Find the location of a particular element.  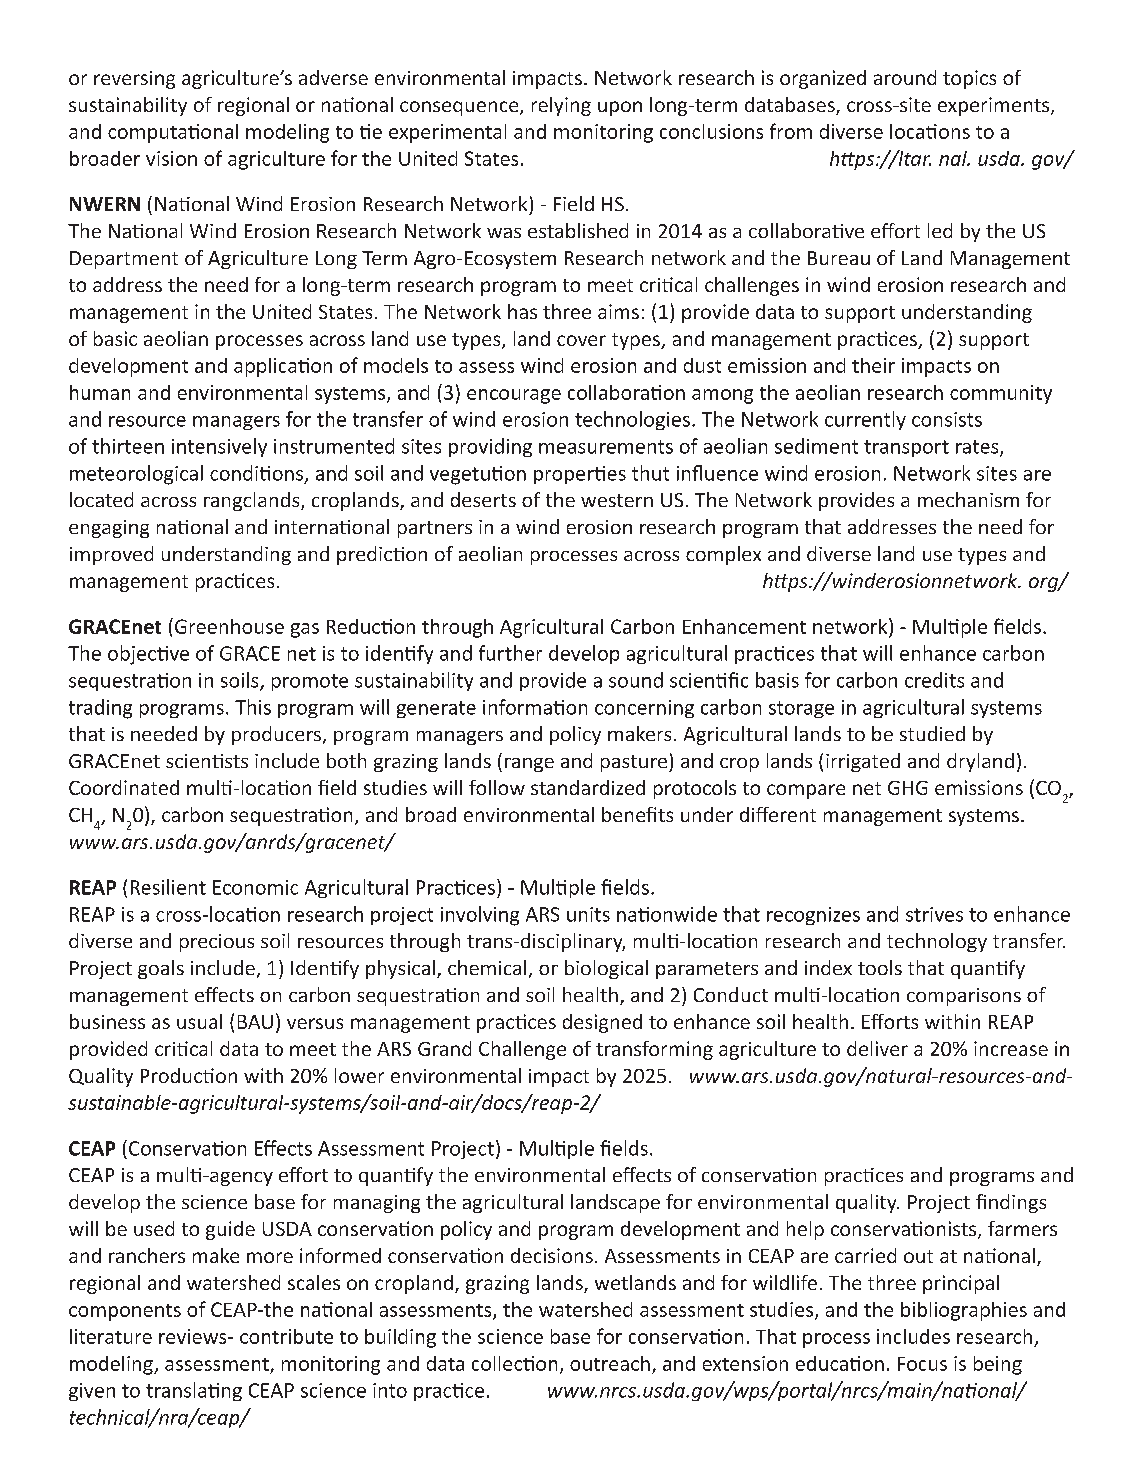

literature is located at coordinates (111, 1336).
